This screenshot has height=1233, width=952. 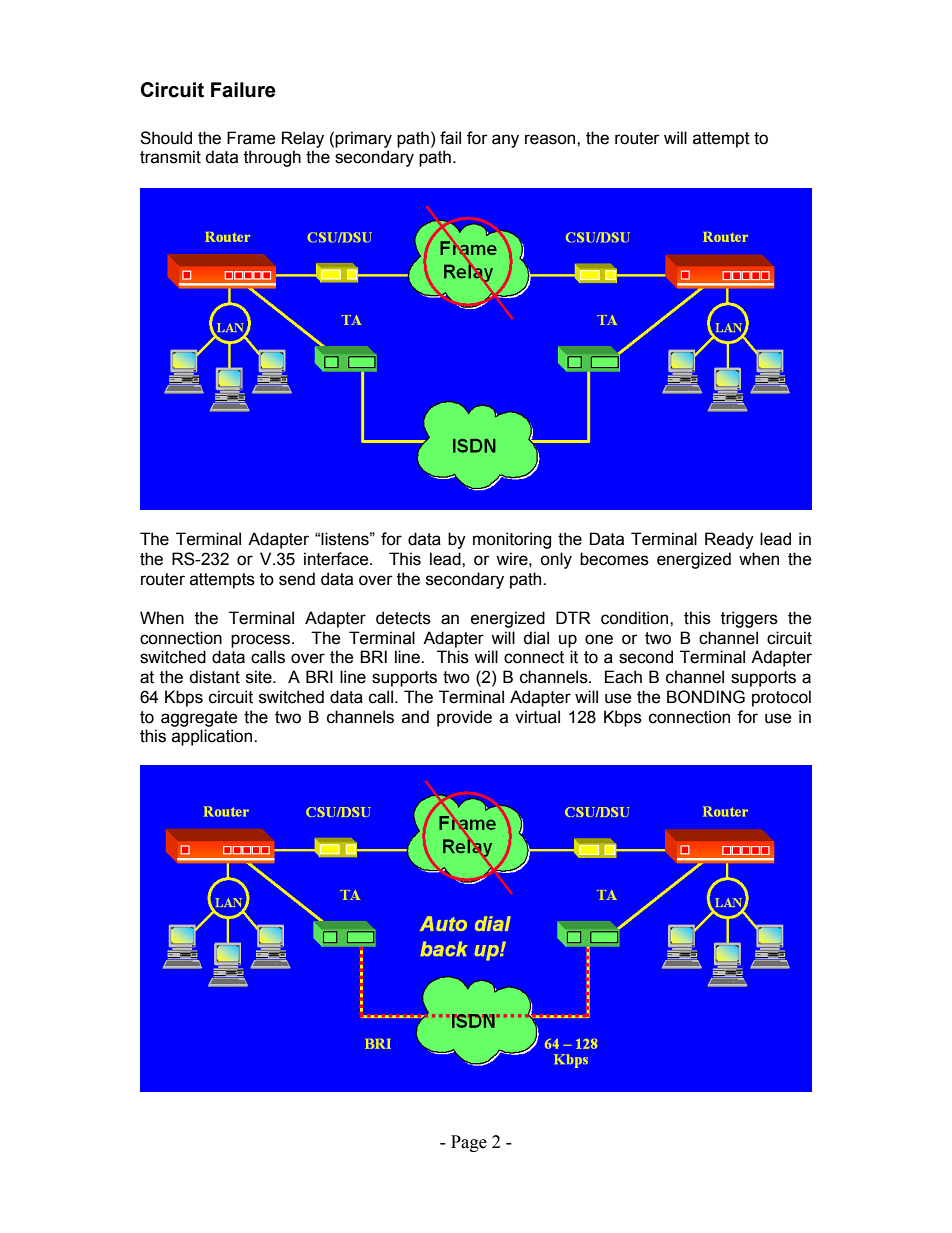 I want to click on application, so click(x=213, y=737).
